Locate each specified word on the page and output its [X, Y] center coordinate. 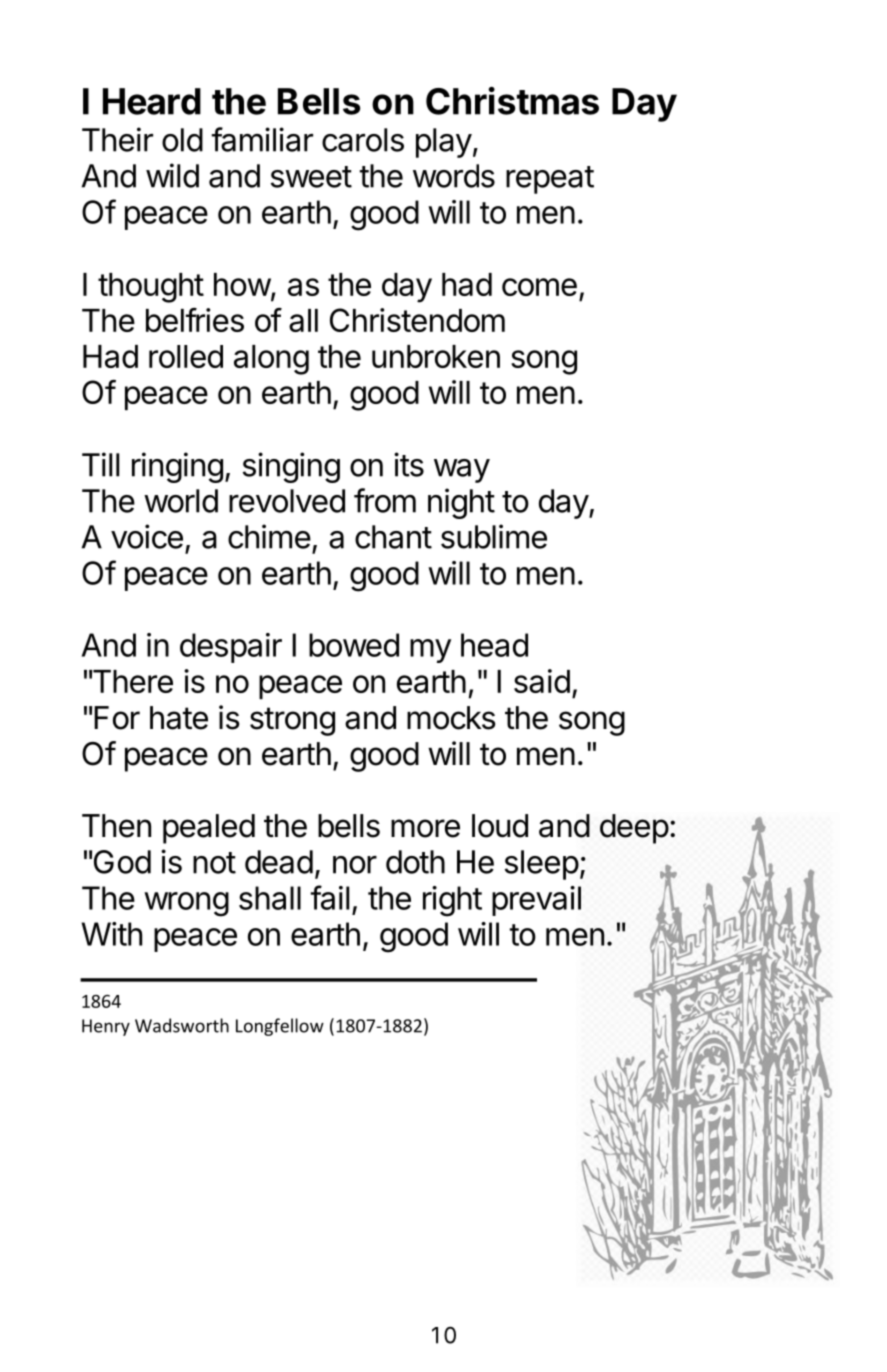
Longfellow [280, 1027]
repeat [550, 180]
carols [363, 140]
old [182, 140]
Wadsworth [182, 1025]
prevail [536, 901]
